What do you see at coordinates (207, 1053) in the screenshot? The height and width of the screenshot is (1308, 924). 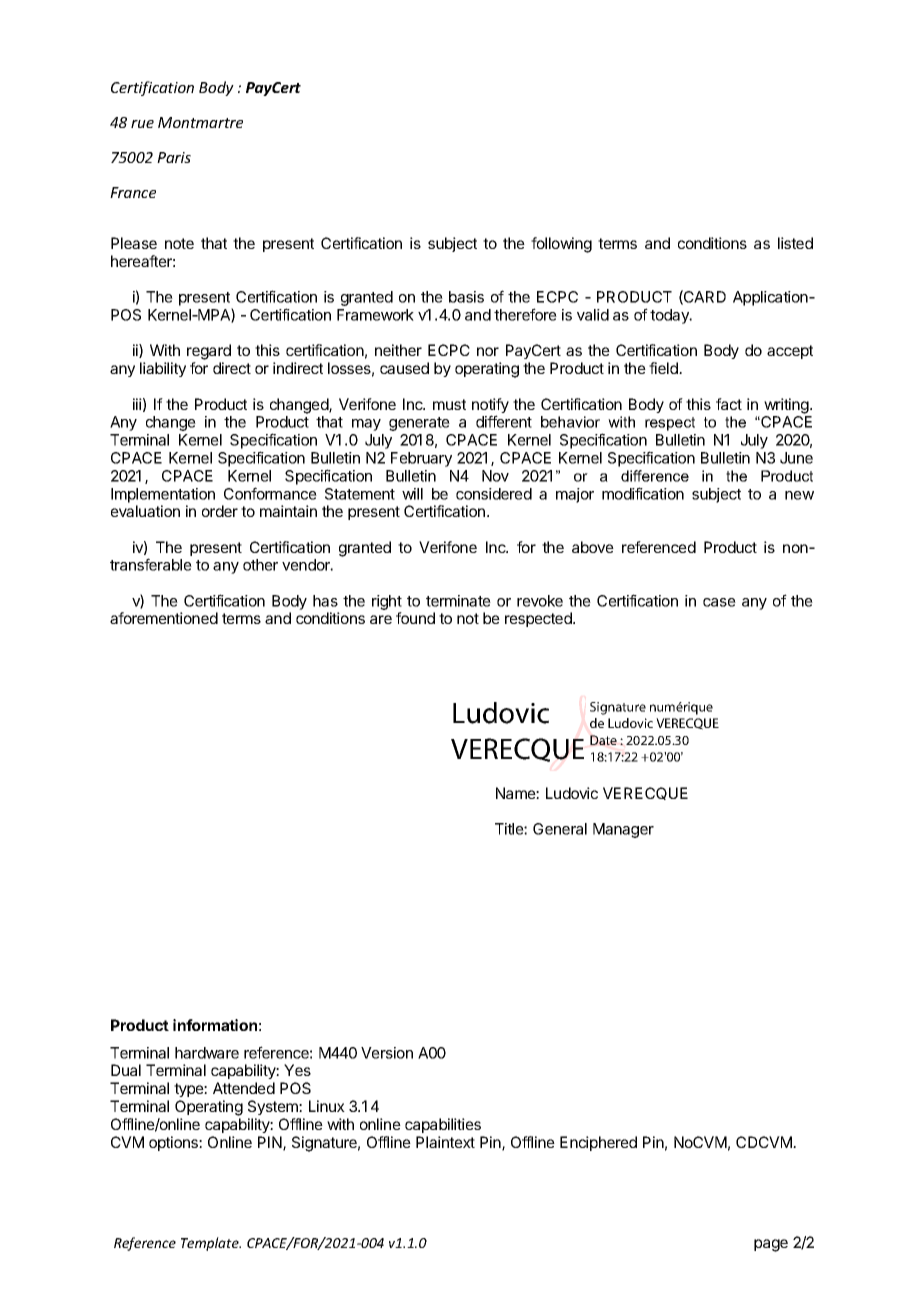 I see `hardware` at bounding box center [207, 1053].
